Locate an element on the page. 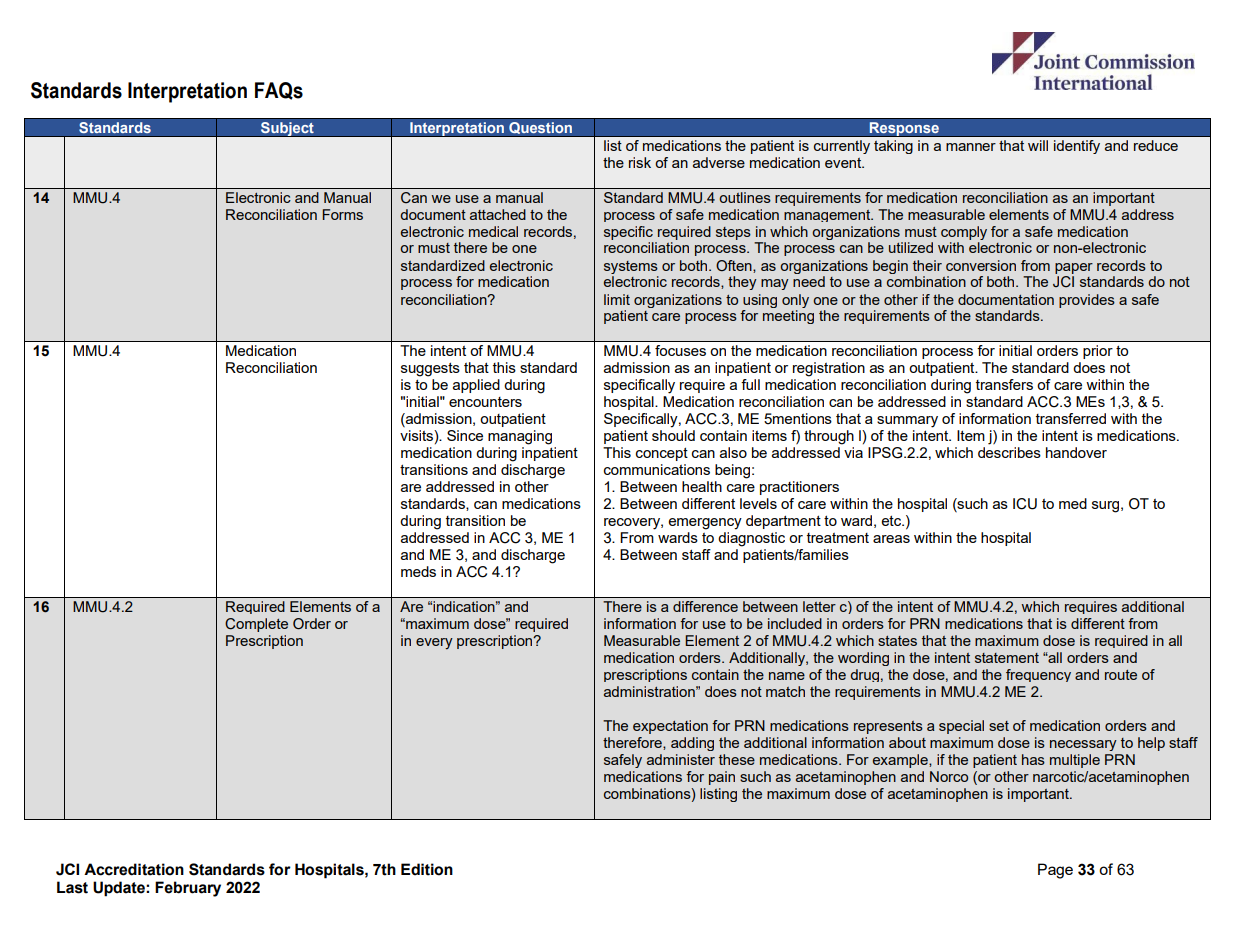 The image size is (1233, 952). emergency is located at coordinates (705, 524).
